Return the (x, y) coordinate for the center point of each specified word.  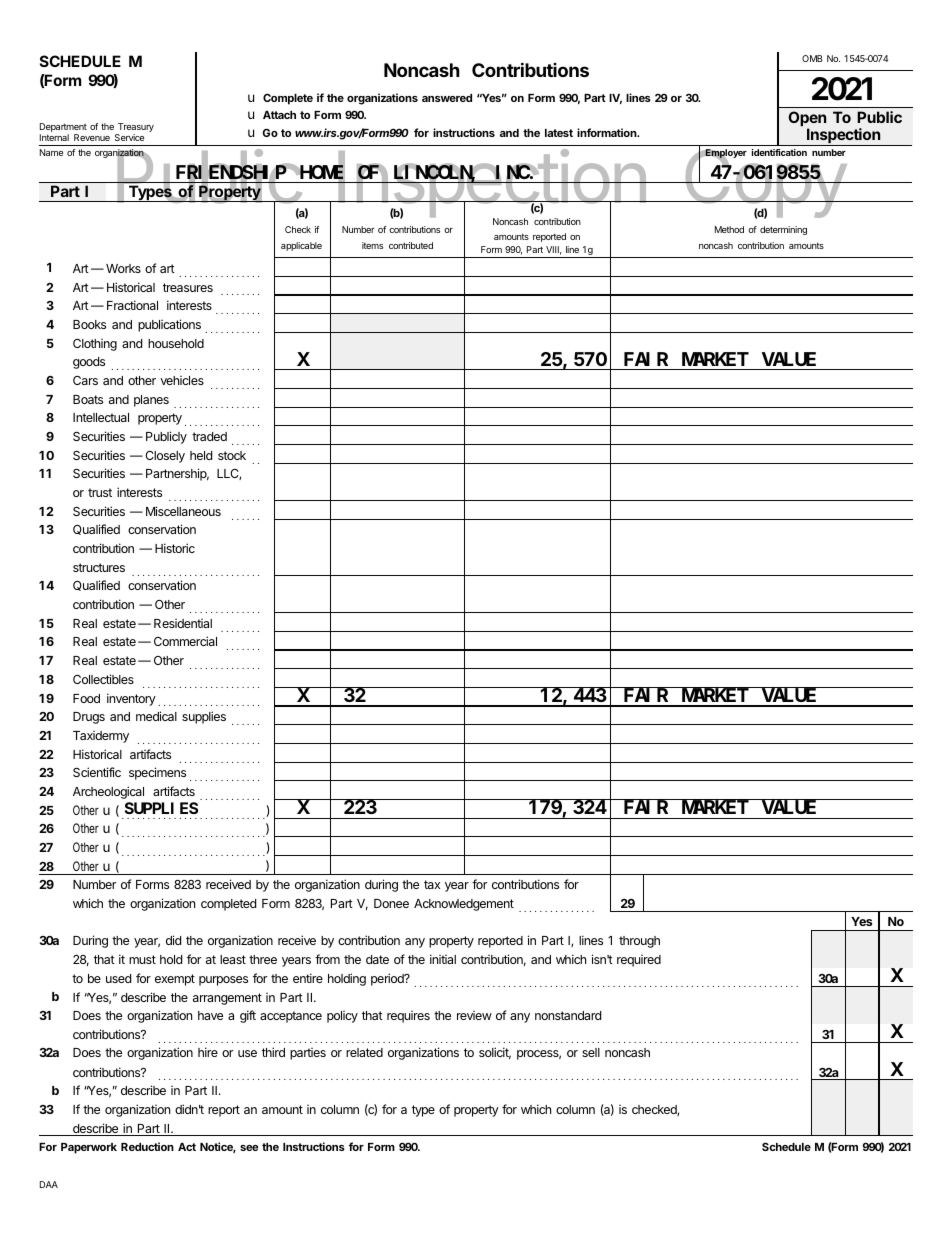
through (639, 942)
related (364, 1052)
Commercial (185, 641)
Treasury (135, 129)
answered (447, 98)
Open (807, 120)
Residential (183, 623)
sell (591, 1052)
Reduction (147, 1146)
